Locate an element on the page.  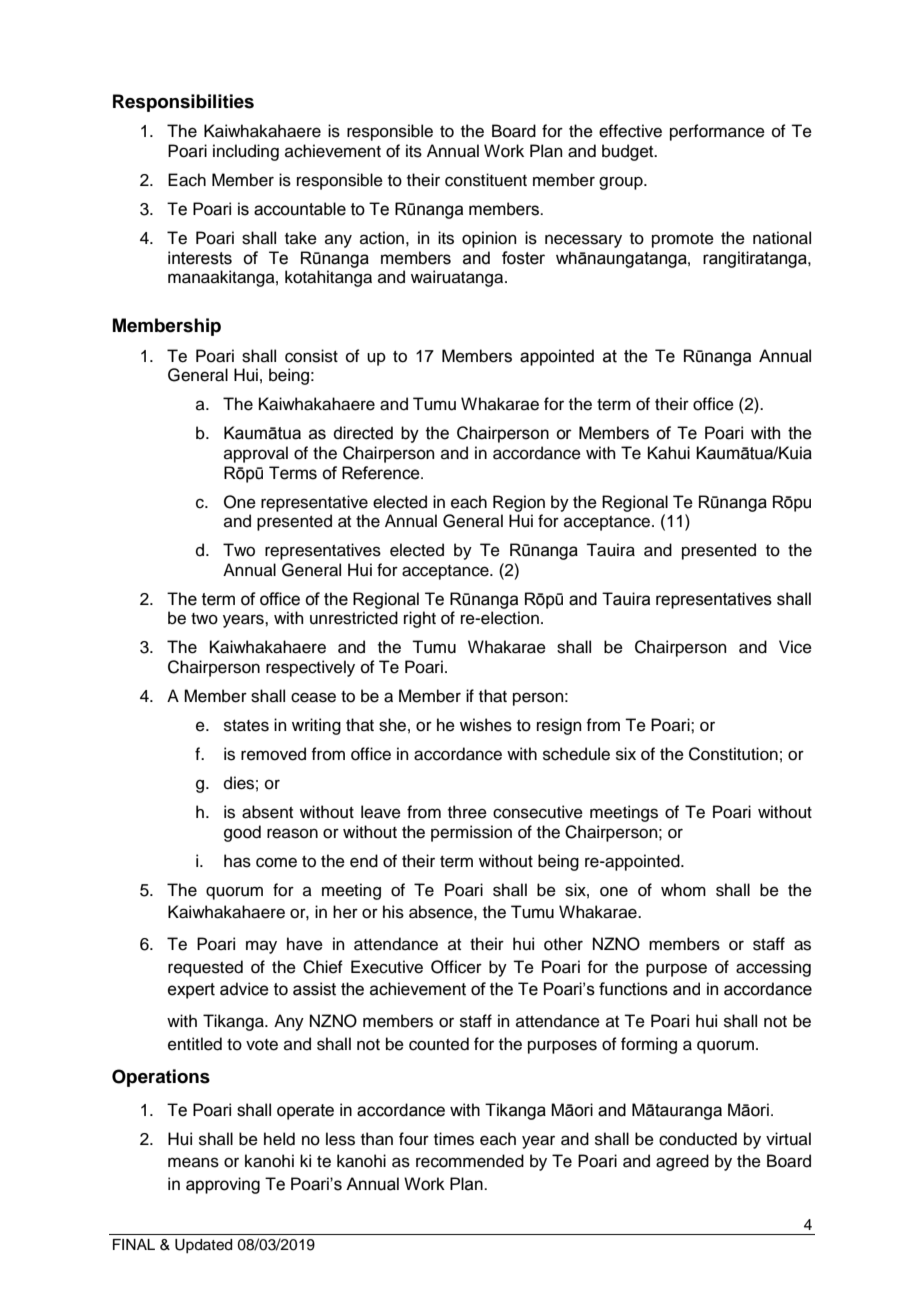
Reference is located at coordinates (382, 473).
